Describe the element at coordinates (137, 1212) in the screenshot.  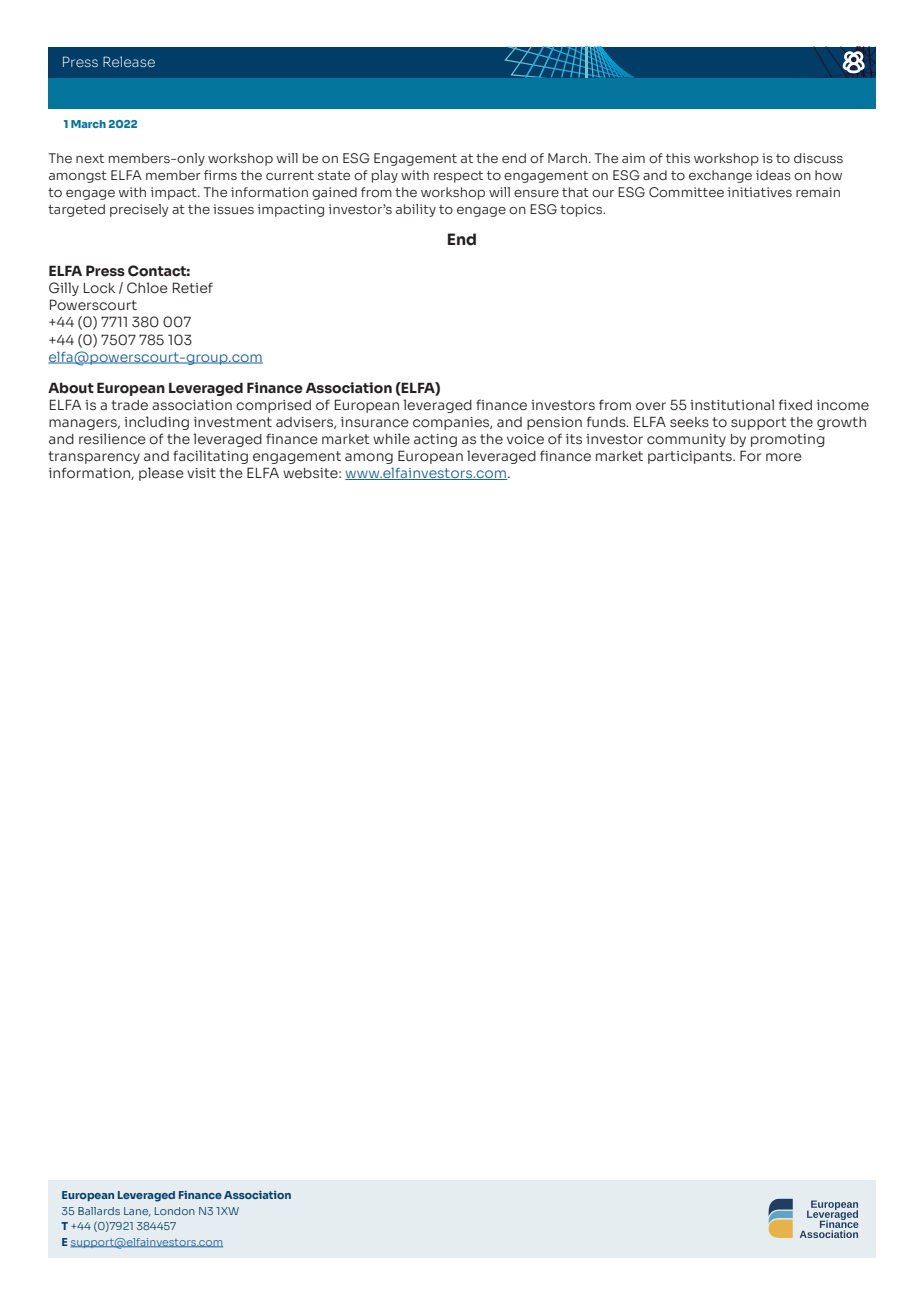
I see `Lane` at that location.
